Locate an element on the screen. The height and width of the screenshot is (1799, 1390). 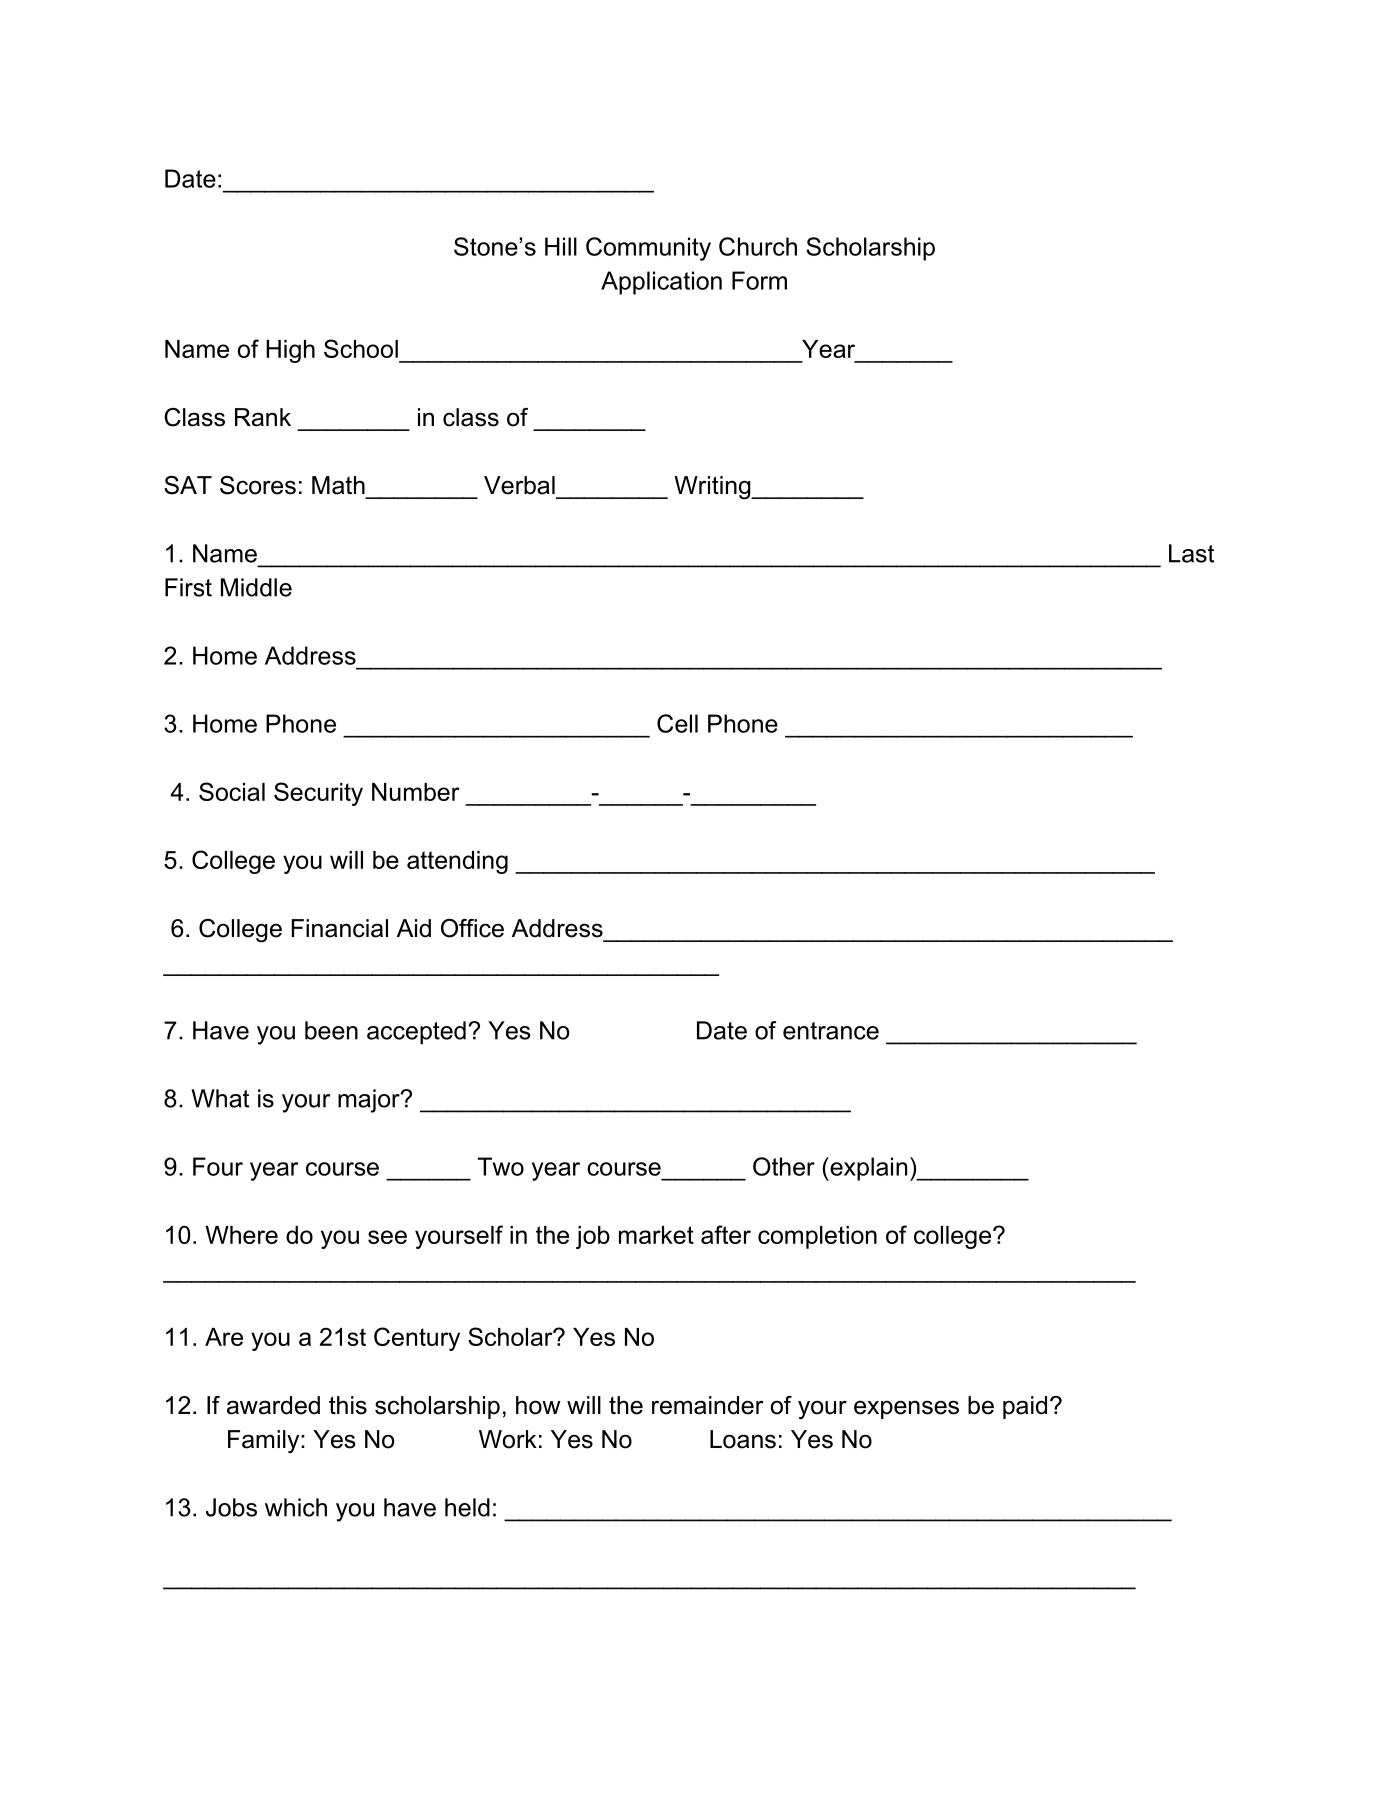
Loans is located at coordinates (743, 1439).
